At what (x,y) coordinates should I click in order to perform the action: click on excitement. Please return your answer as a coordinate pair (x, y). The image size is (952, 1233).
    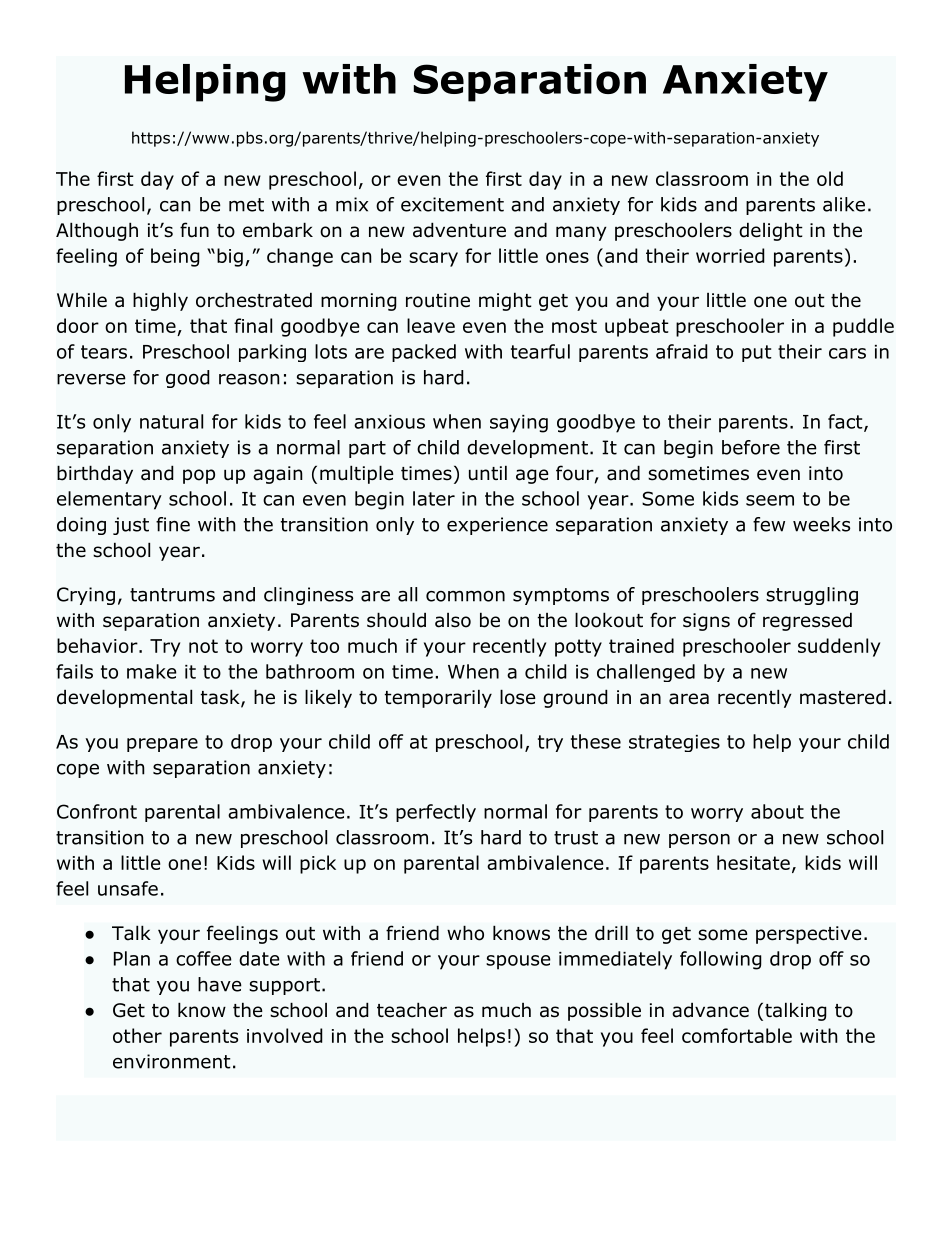
    Looking at the image, I should click on (452, 204).
